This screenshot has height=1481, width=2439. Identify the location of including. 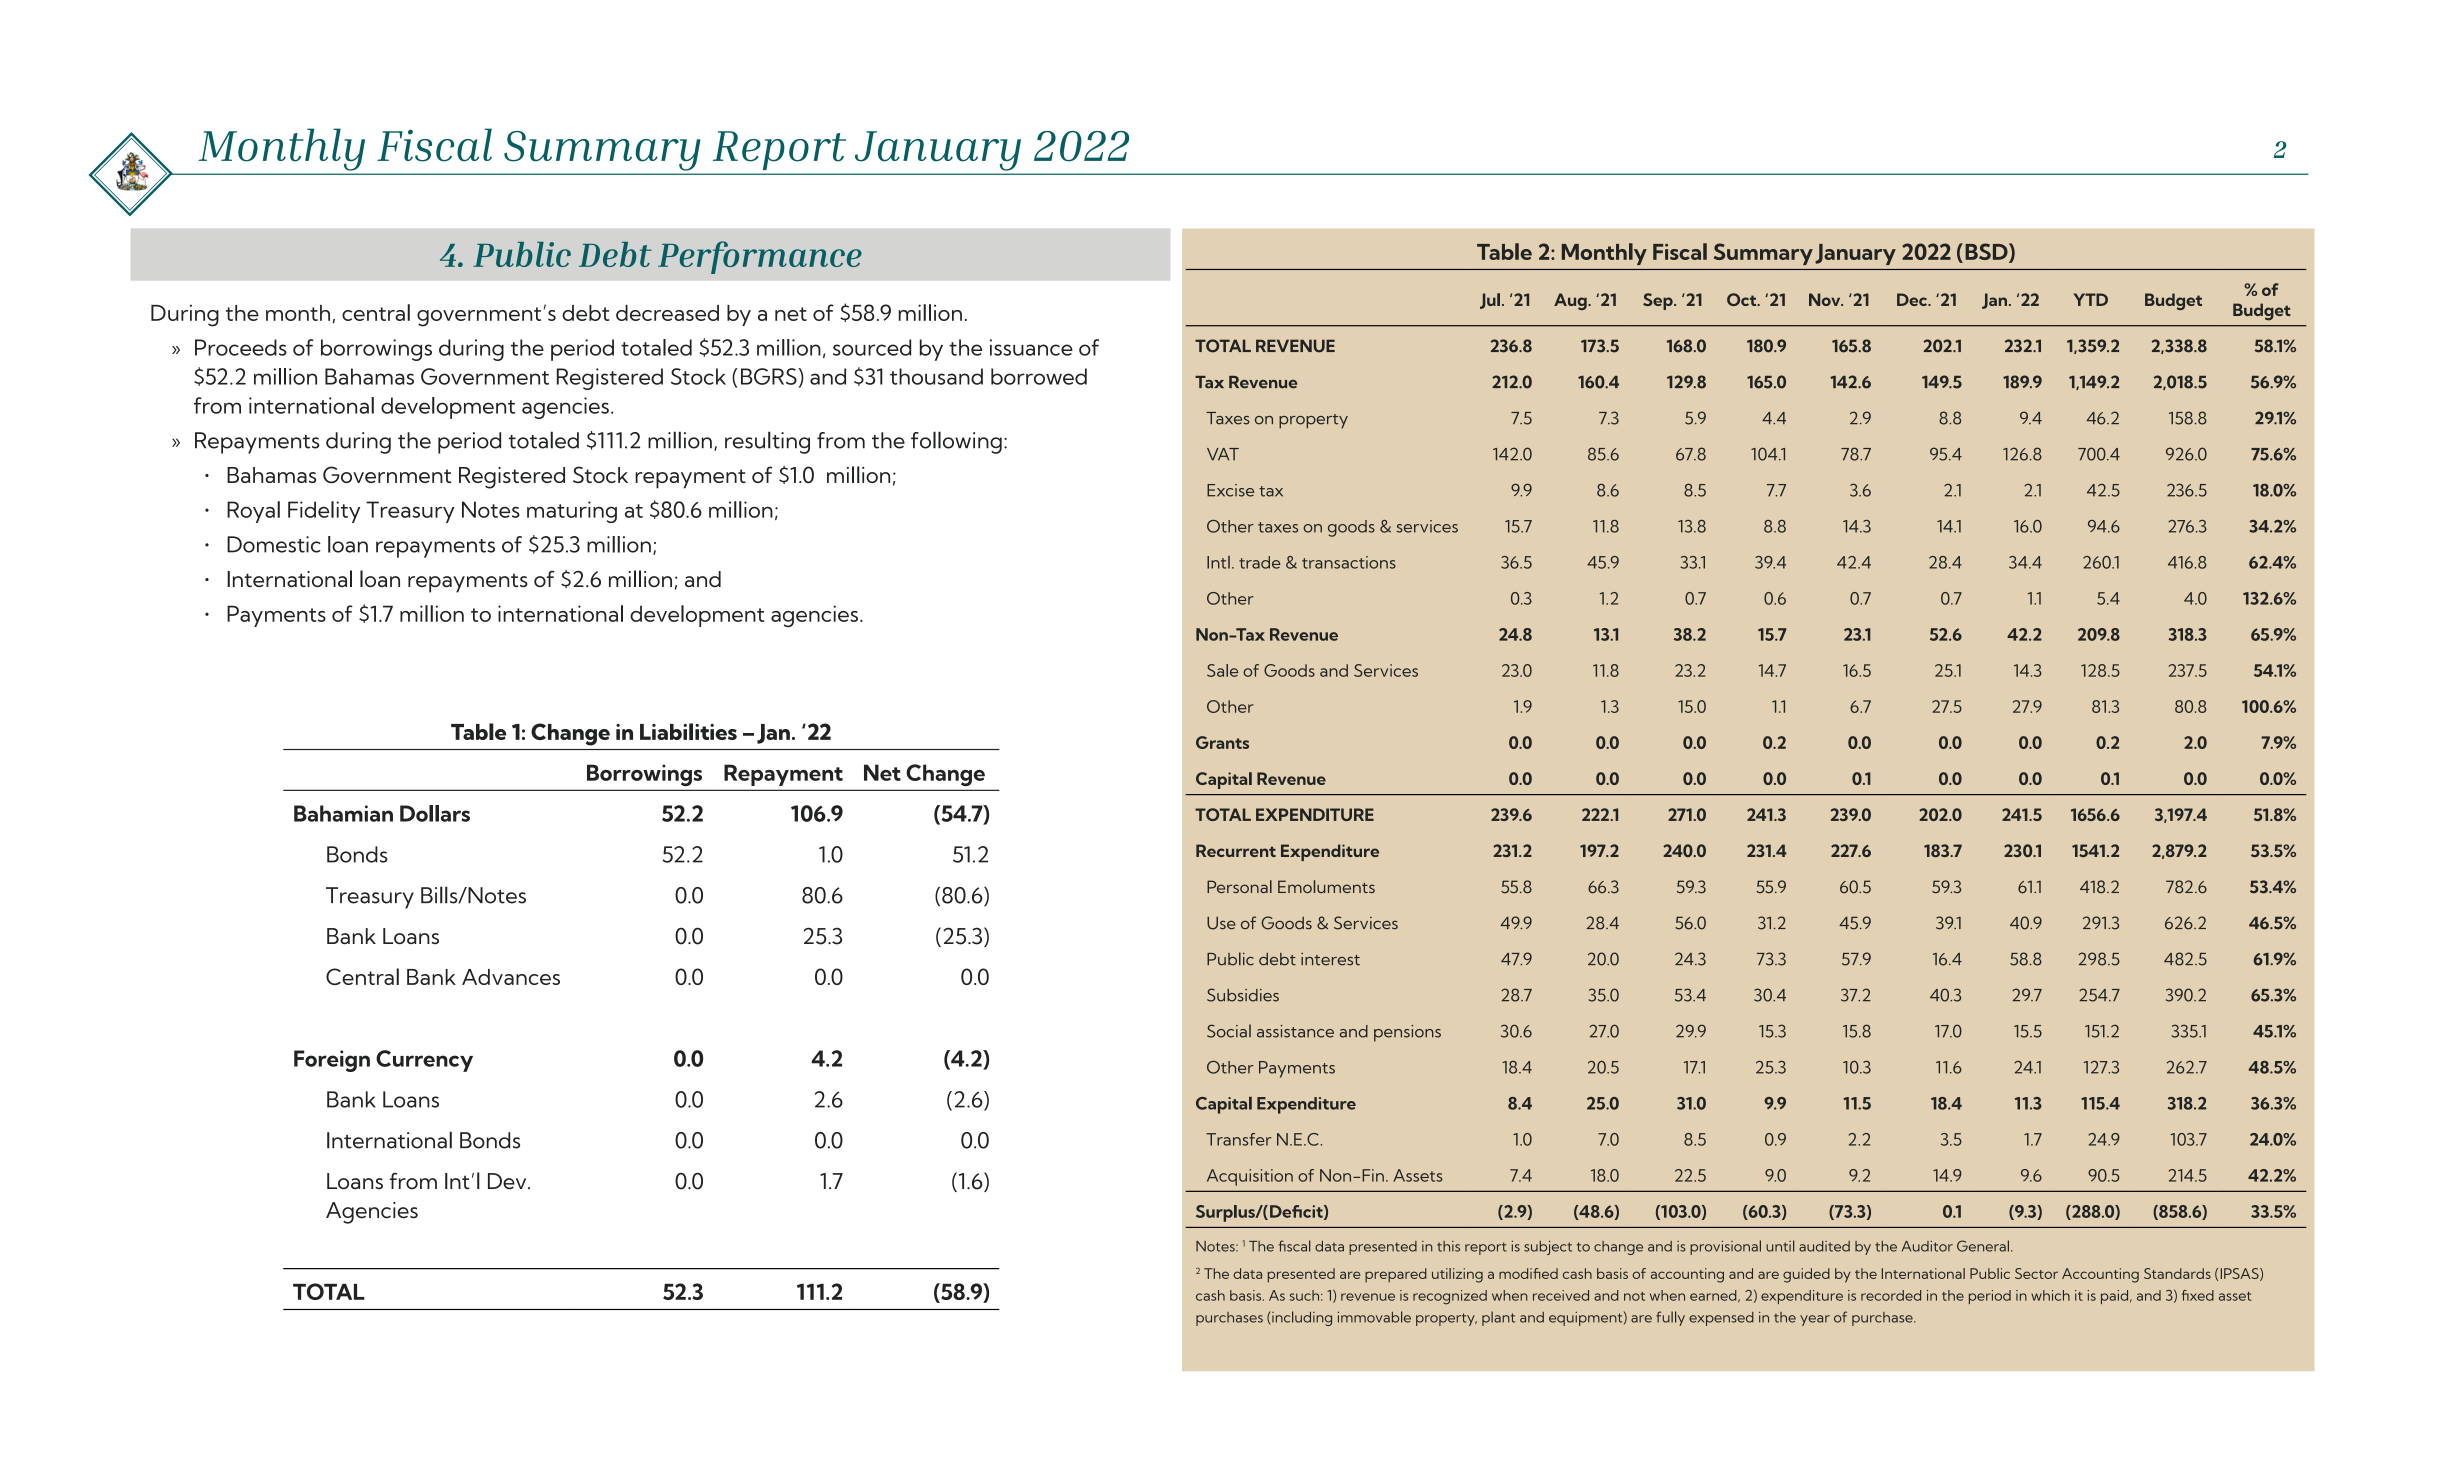
(1301, 1318).
